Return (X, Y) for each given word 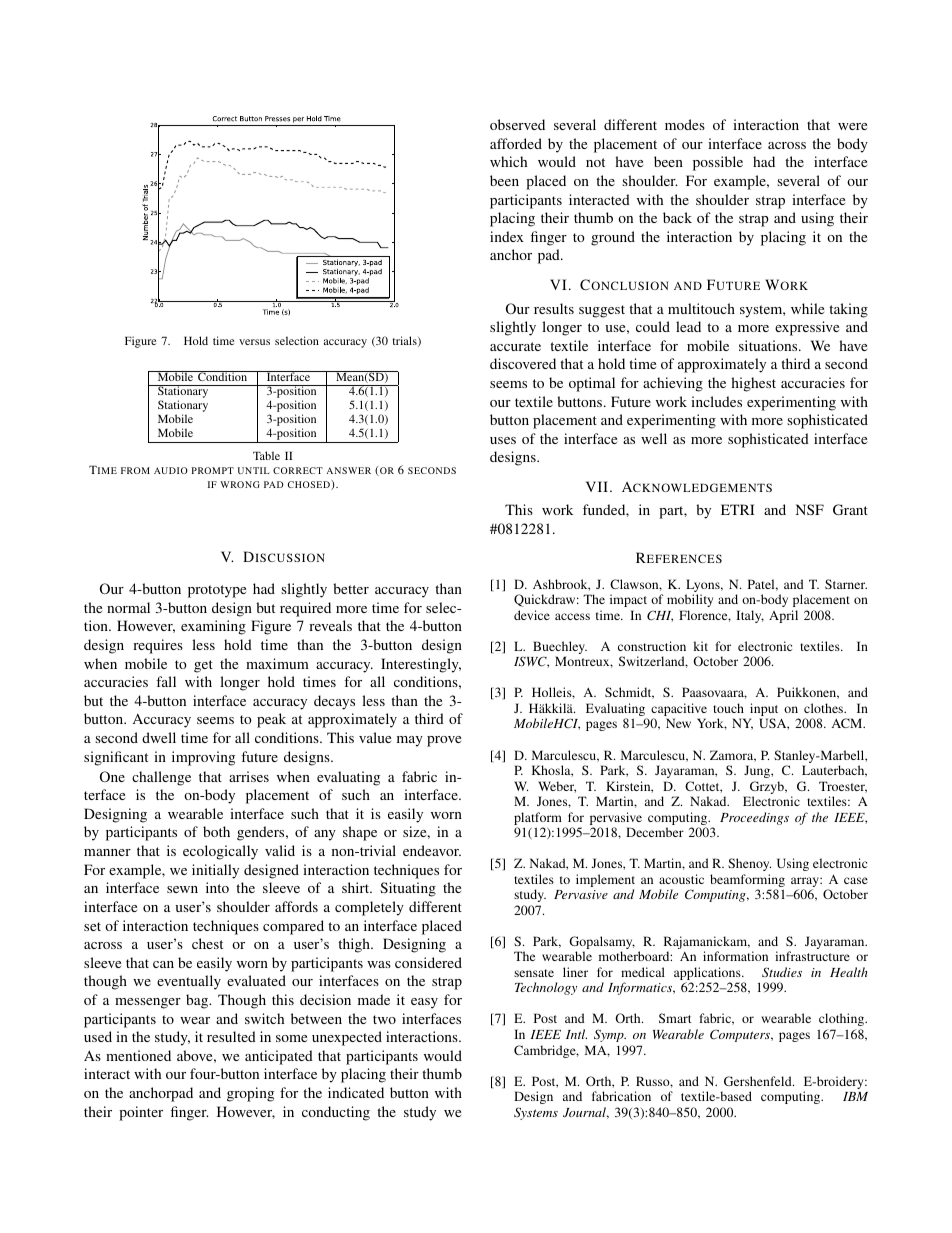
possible (718, 163)
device (532, 615)
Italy (750, 616)
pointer (141, 1113)
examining (213, 627)
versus (254, 342)
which (508, 161)
